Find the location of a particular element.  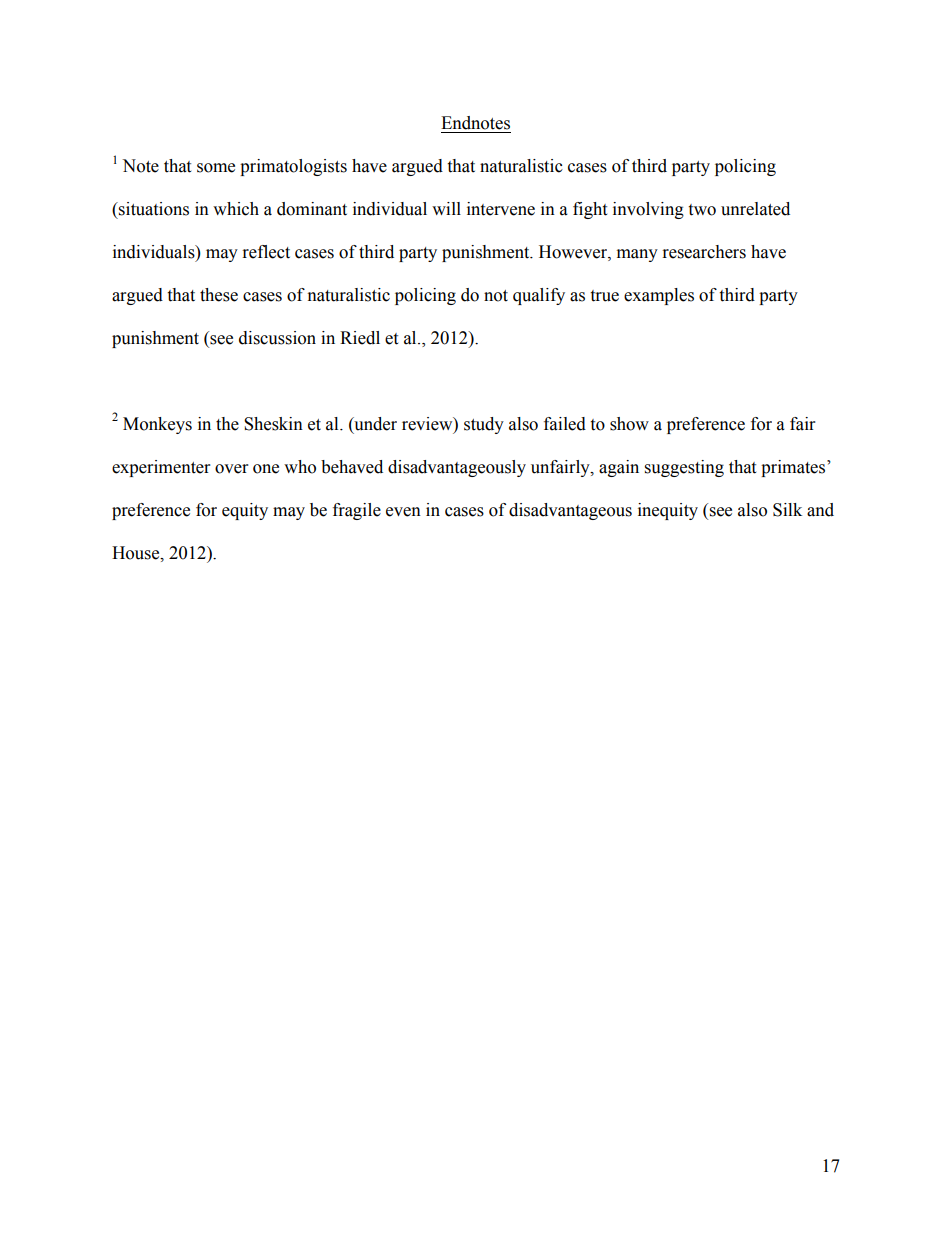

over is located at coordinates (231, 469).
